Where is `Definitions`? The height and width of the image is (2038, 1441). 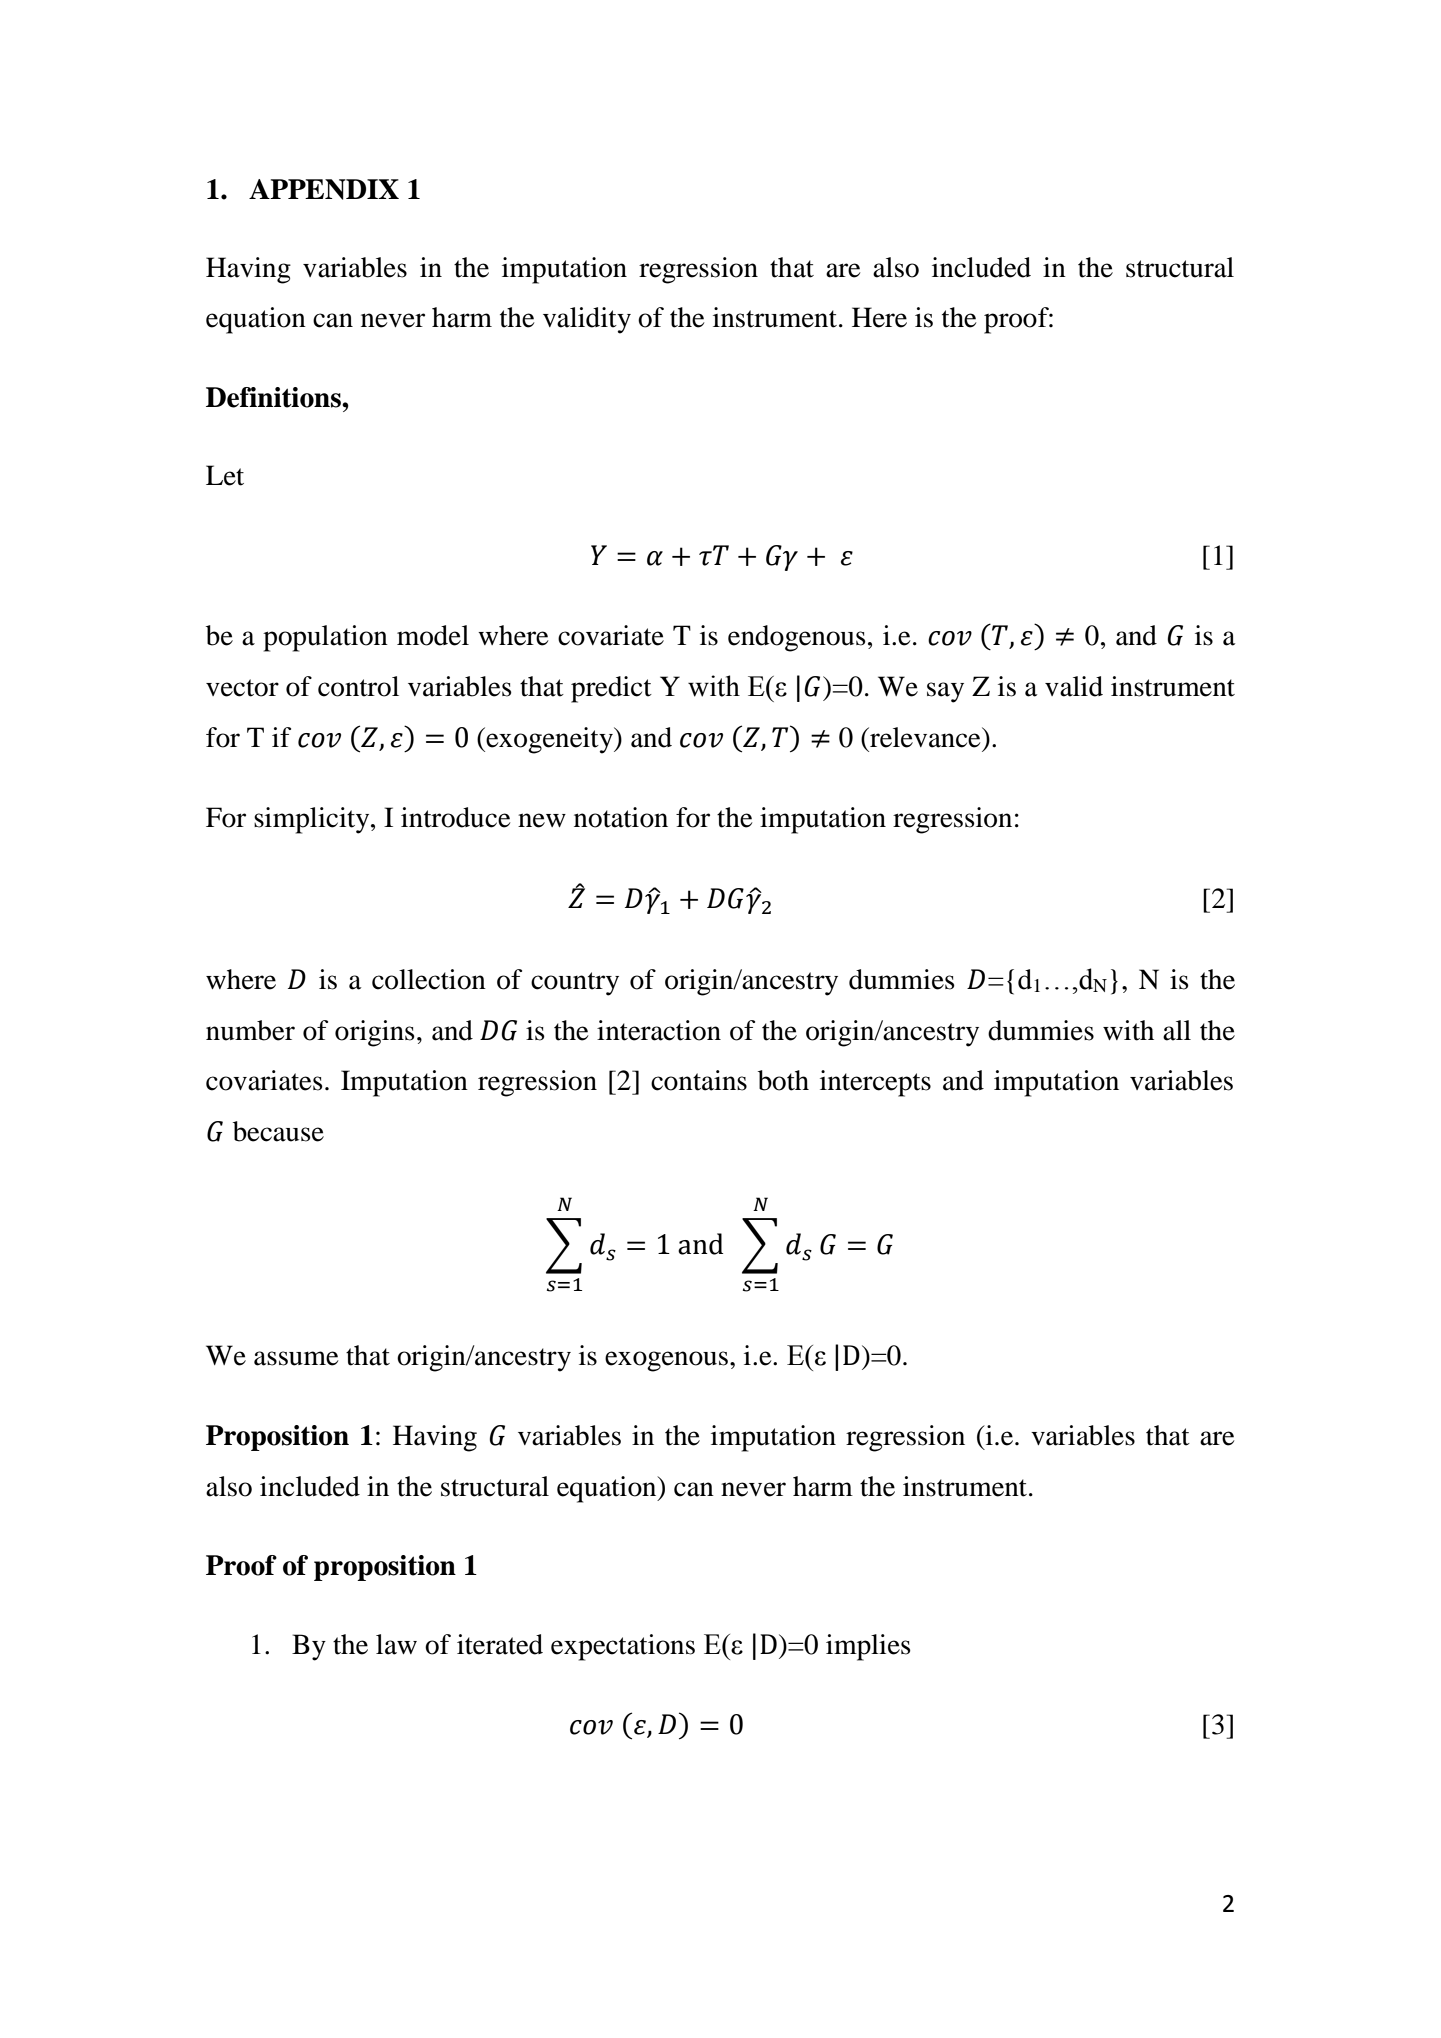
Definitions is located at coordinates (274, 397).
